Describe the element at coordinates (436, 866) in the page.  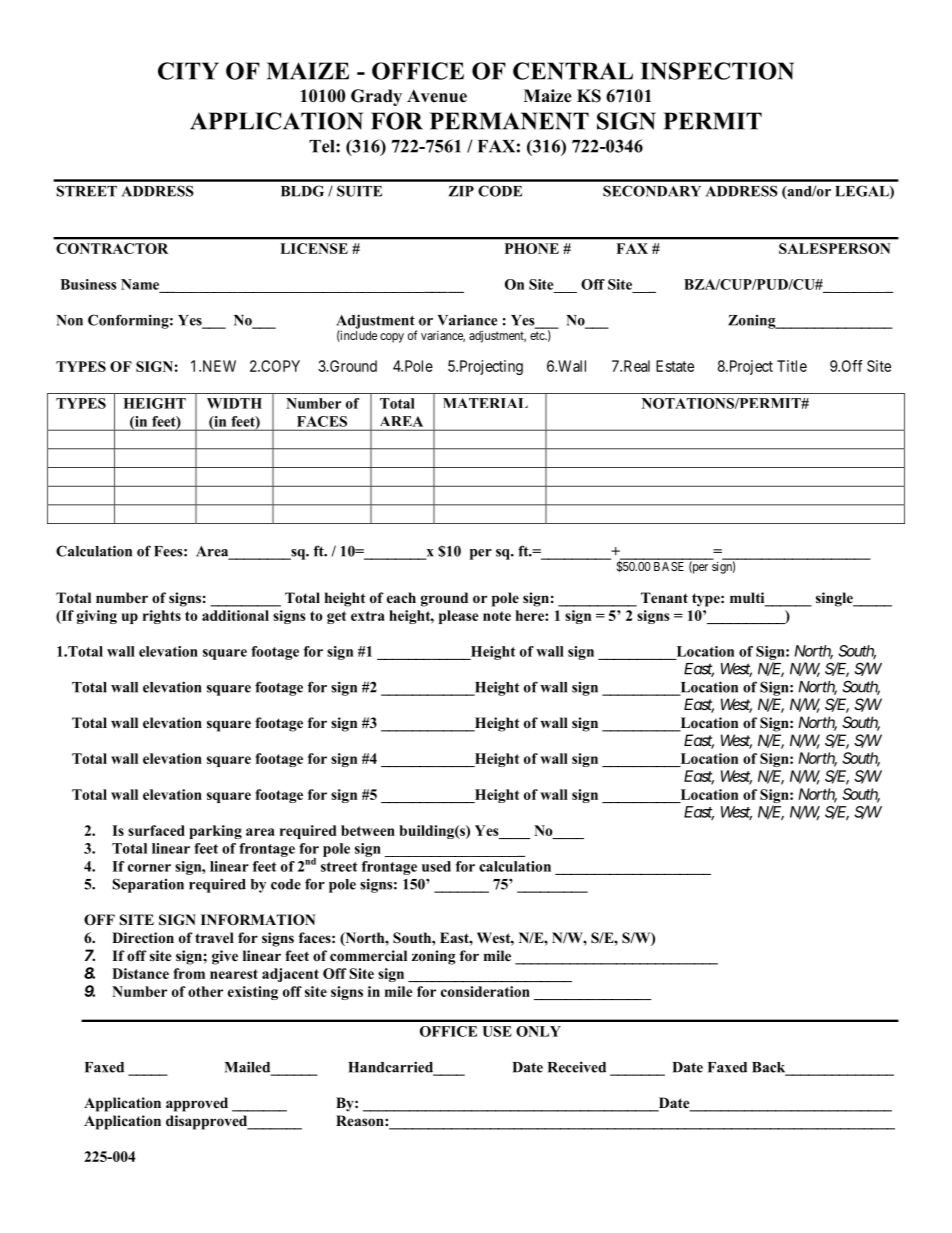
I see `used` at that location.
